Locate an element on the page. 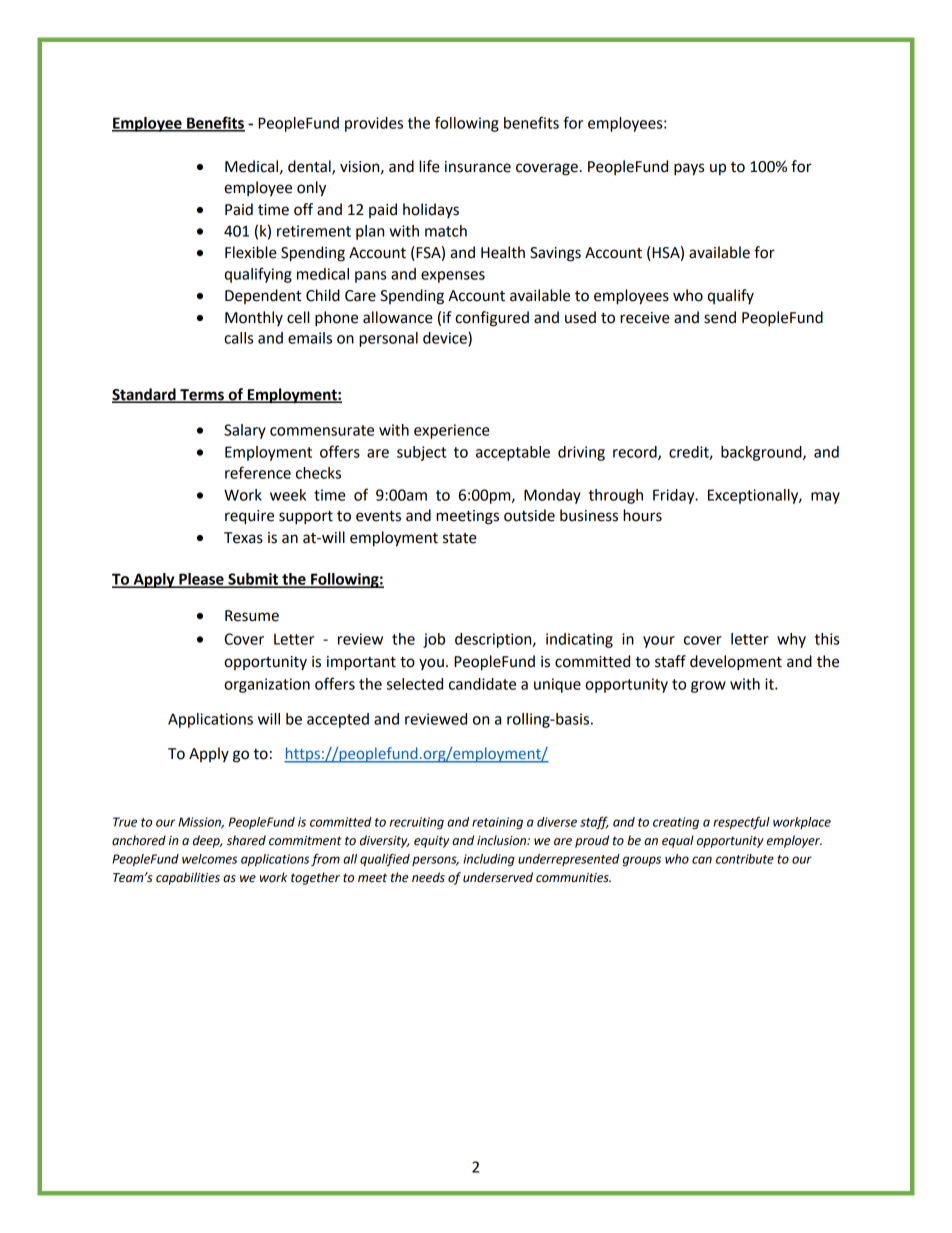  outside is located at coordinates (529, 515).
